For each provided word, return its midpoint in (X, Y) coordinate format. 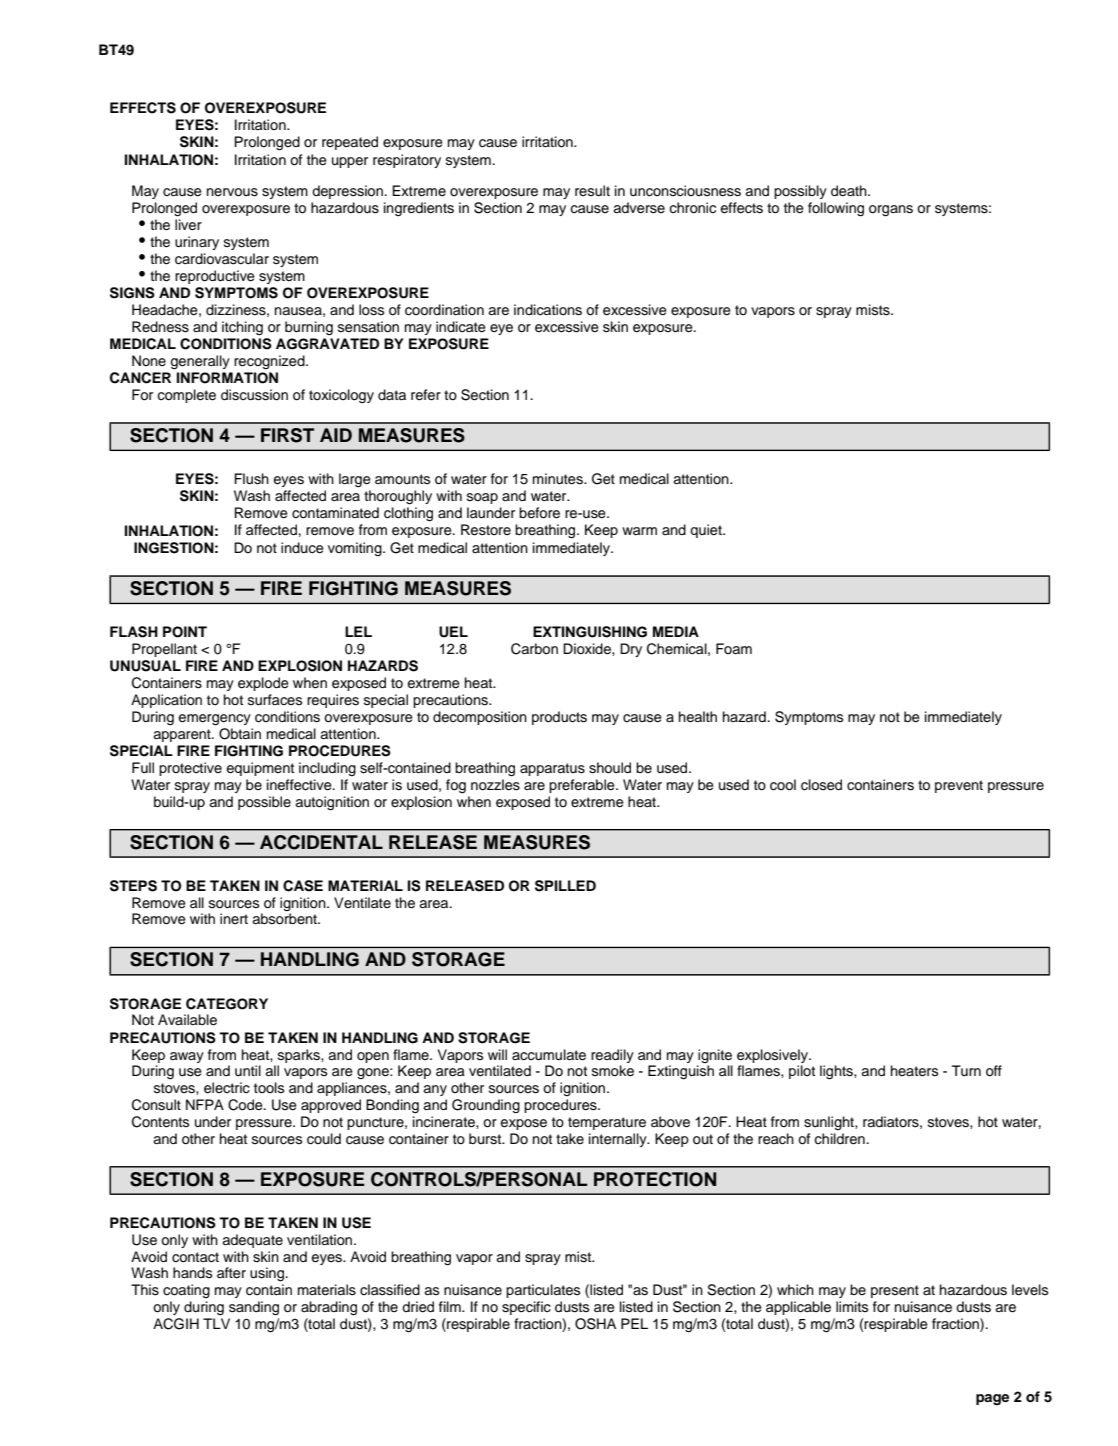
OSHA (595, 1324)
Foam (734, 648)
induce (302, 548)
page (992, 1399)
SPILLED (565, 886)
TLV (216, 1323)
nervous (232, 192)
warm (639, 531)
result (592, 191)
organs (891, 211)
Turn (966, 1070)
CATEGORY (227, 1004)
